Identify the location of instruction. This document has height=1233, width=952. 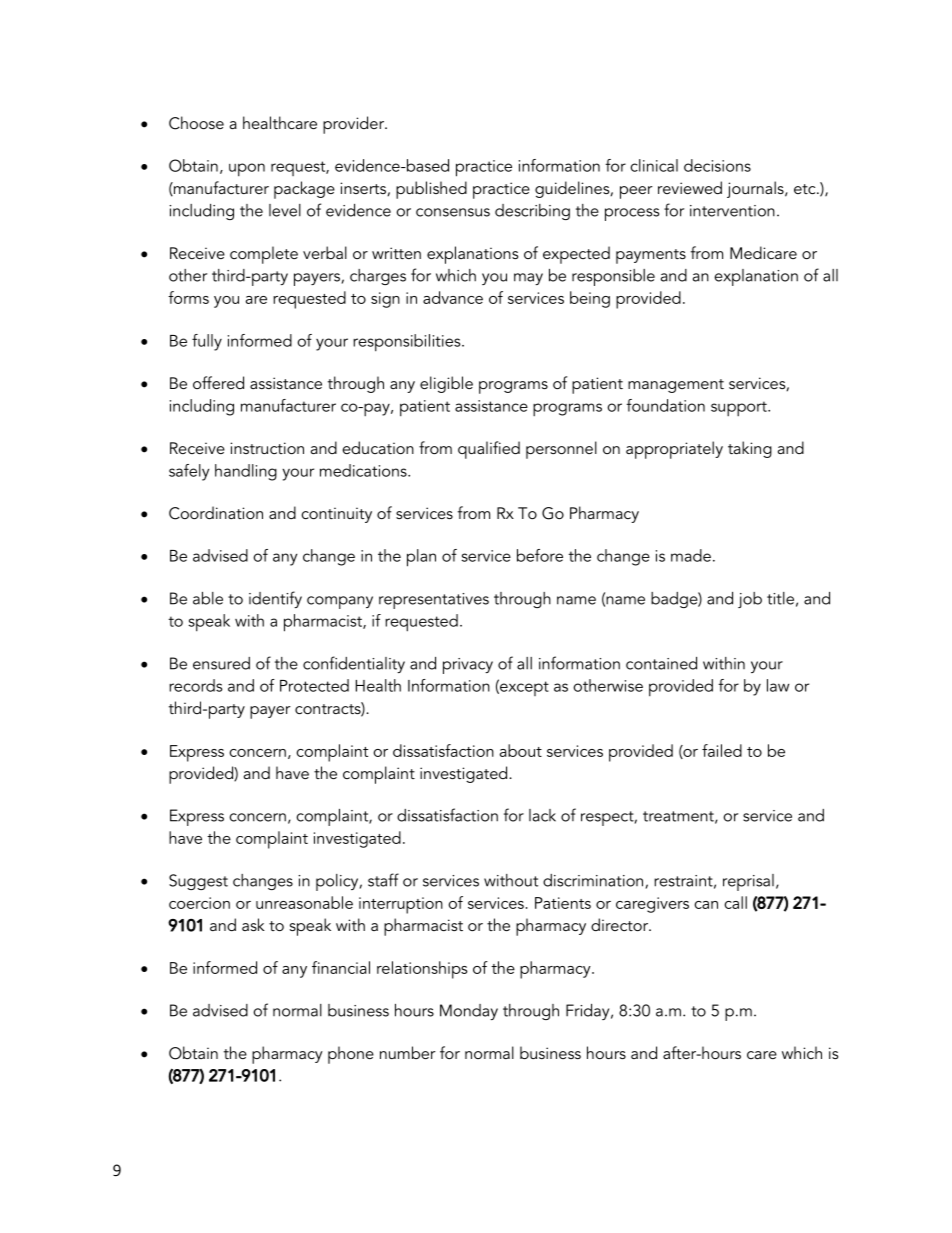
(267, 448).
